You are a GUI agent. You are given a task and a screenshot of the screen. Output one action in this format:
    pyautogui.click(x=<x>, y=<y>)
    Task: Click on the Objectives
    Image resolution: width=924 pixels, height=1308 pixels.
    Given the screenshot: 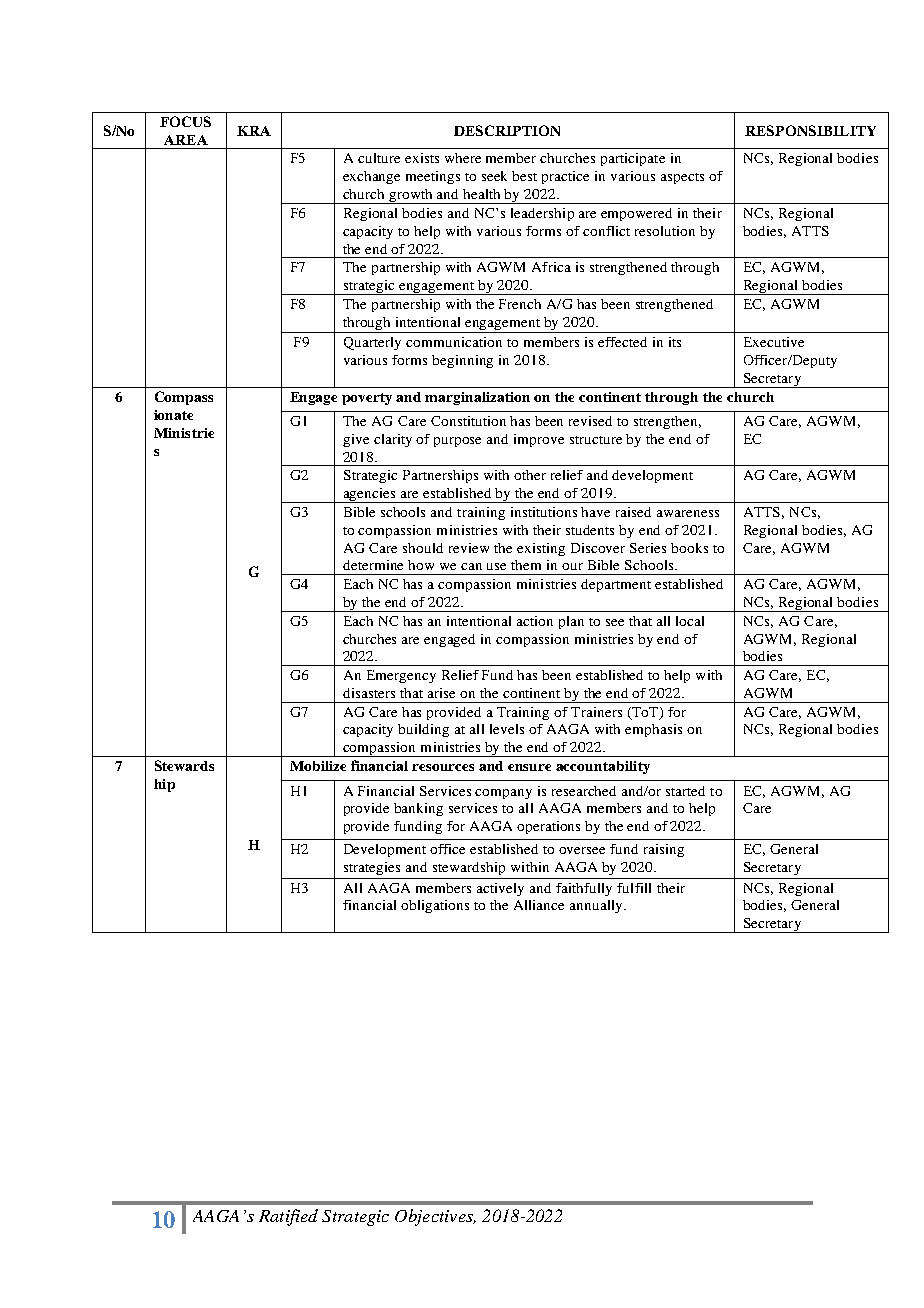 What is the action you would take?
    pyautogui.click(x=435, y=1217)
